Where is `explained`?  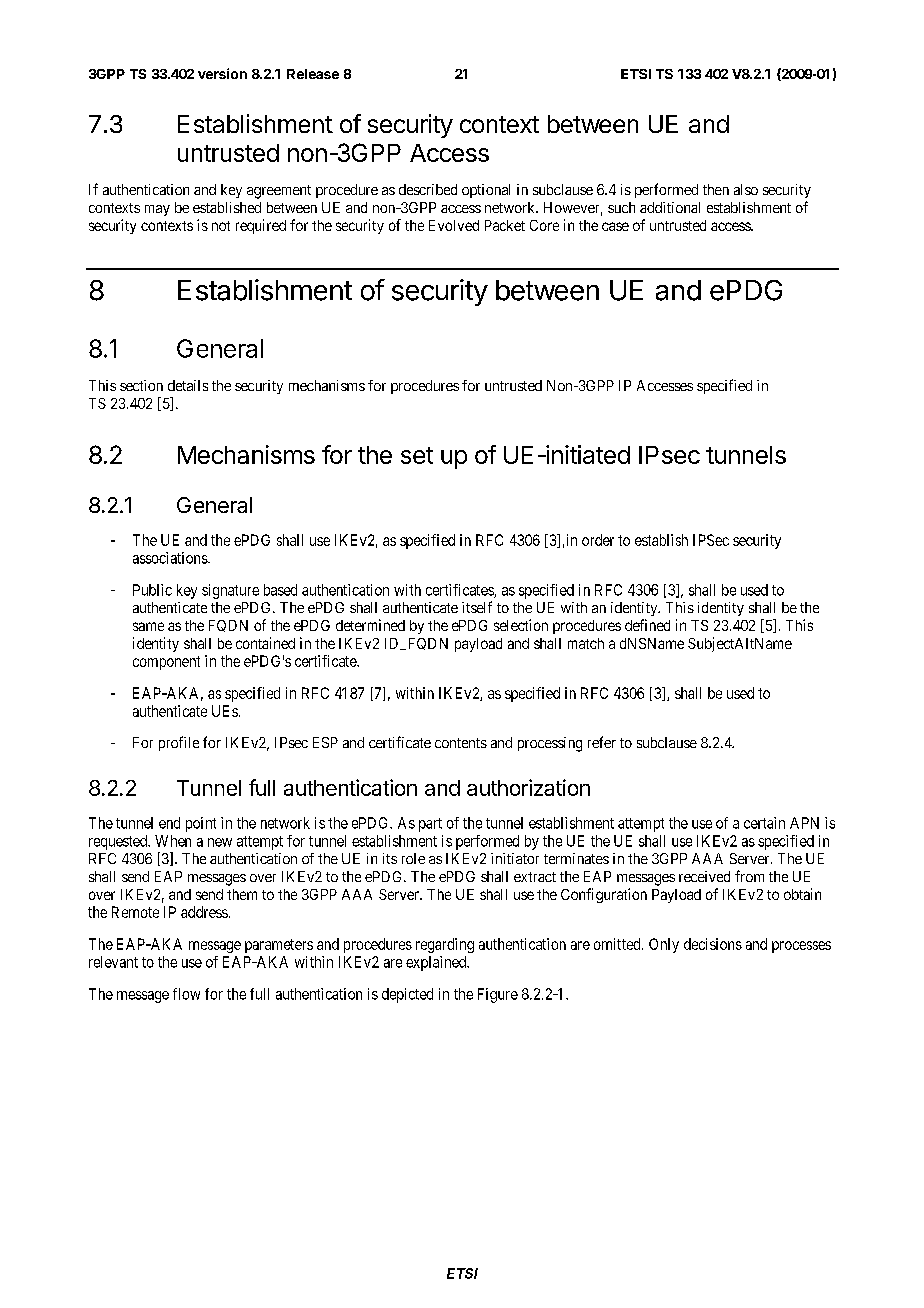 explained is located at coordinates (437, 963).
